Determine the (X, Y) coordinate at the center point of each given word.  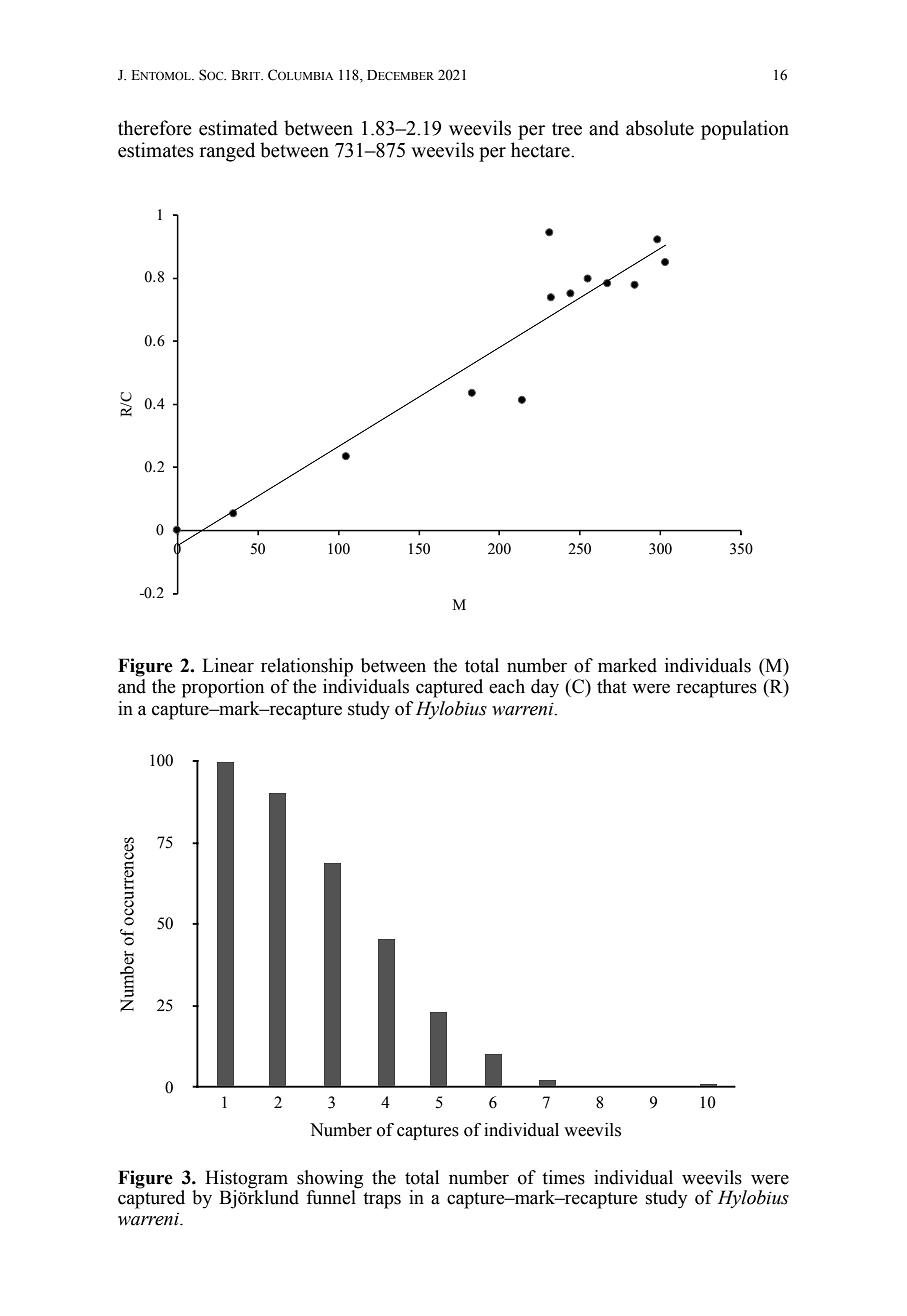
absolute (660, 128)
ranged (227, 152)
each (507, 686)
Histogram (246, 1180)
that (611, 686)
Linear (228, 665)
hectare (541, 150)
